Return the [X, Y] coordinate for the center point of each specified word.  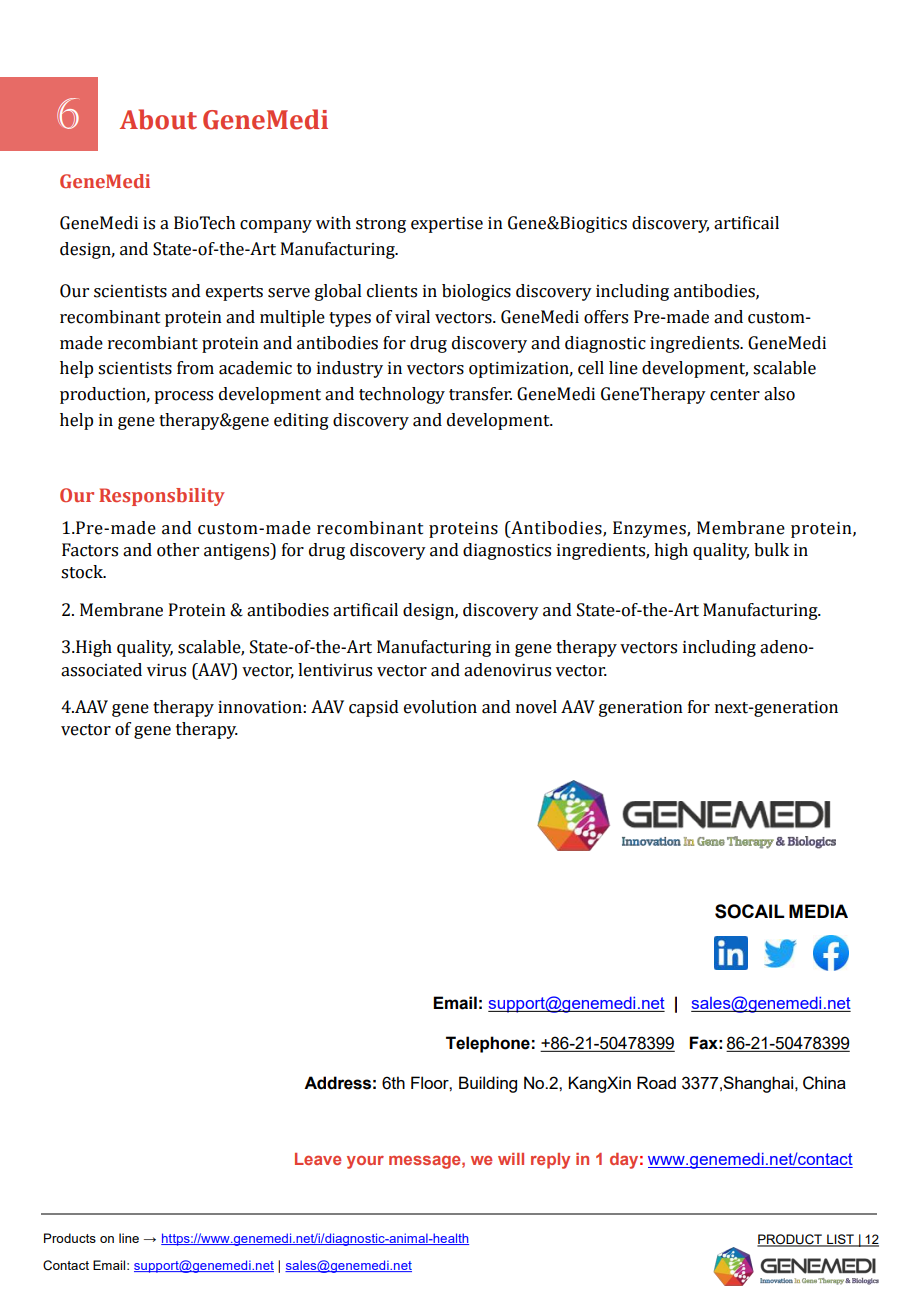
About [158, 119]
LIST [840, 1240]
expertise [447, 225]
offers [606, 317]
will [511, 1159]
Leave [318, 1159]
